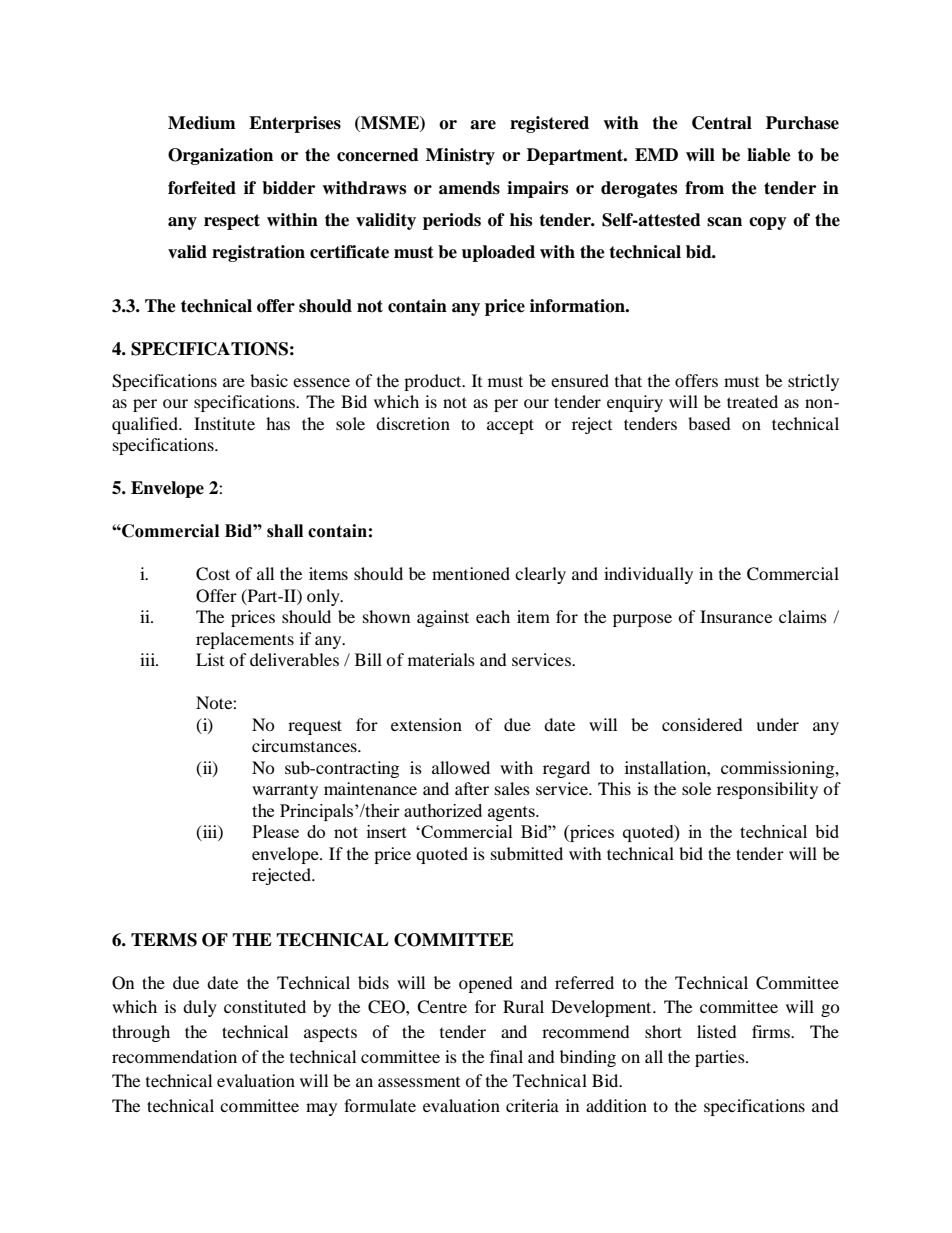  Describe the element at coordinates (769, 155) in the screenshot. I see `liable` at that location.
